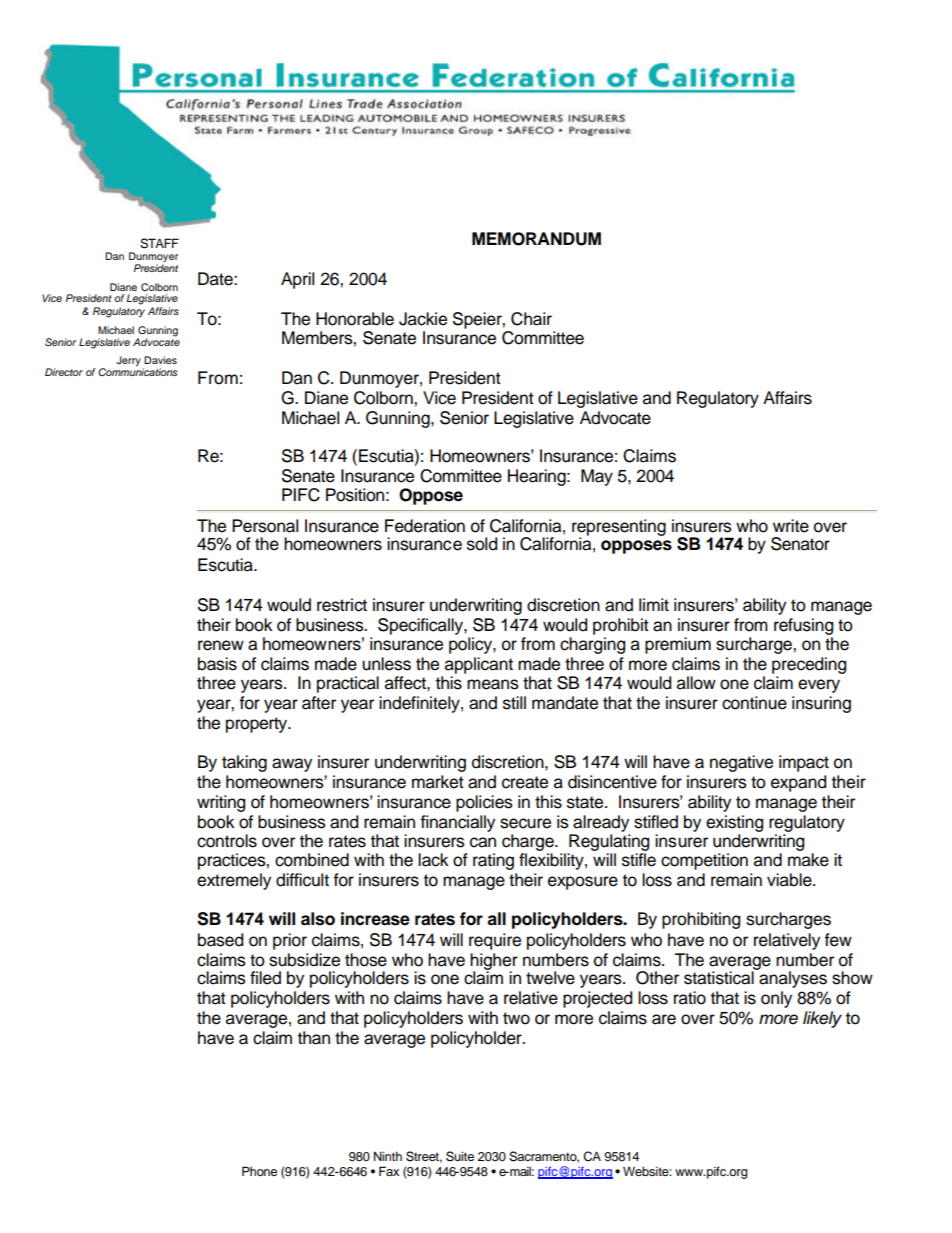 The width and height of the screenshot is (952, 1233). Describe the element at coordinates (220, 940) in the screenshot. I see `based` at that location.
